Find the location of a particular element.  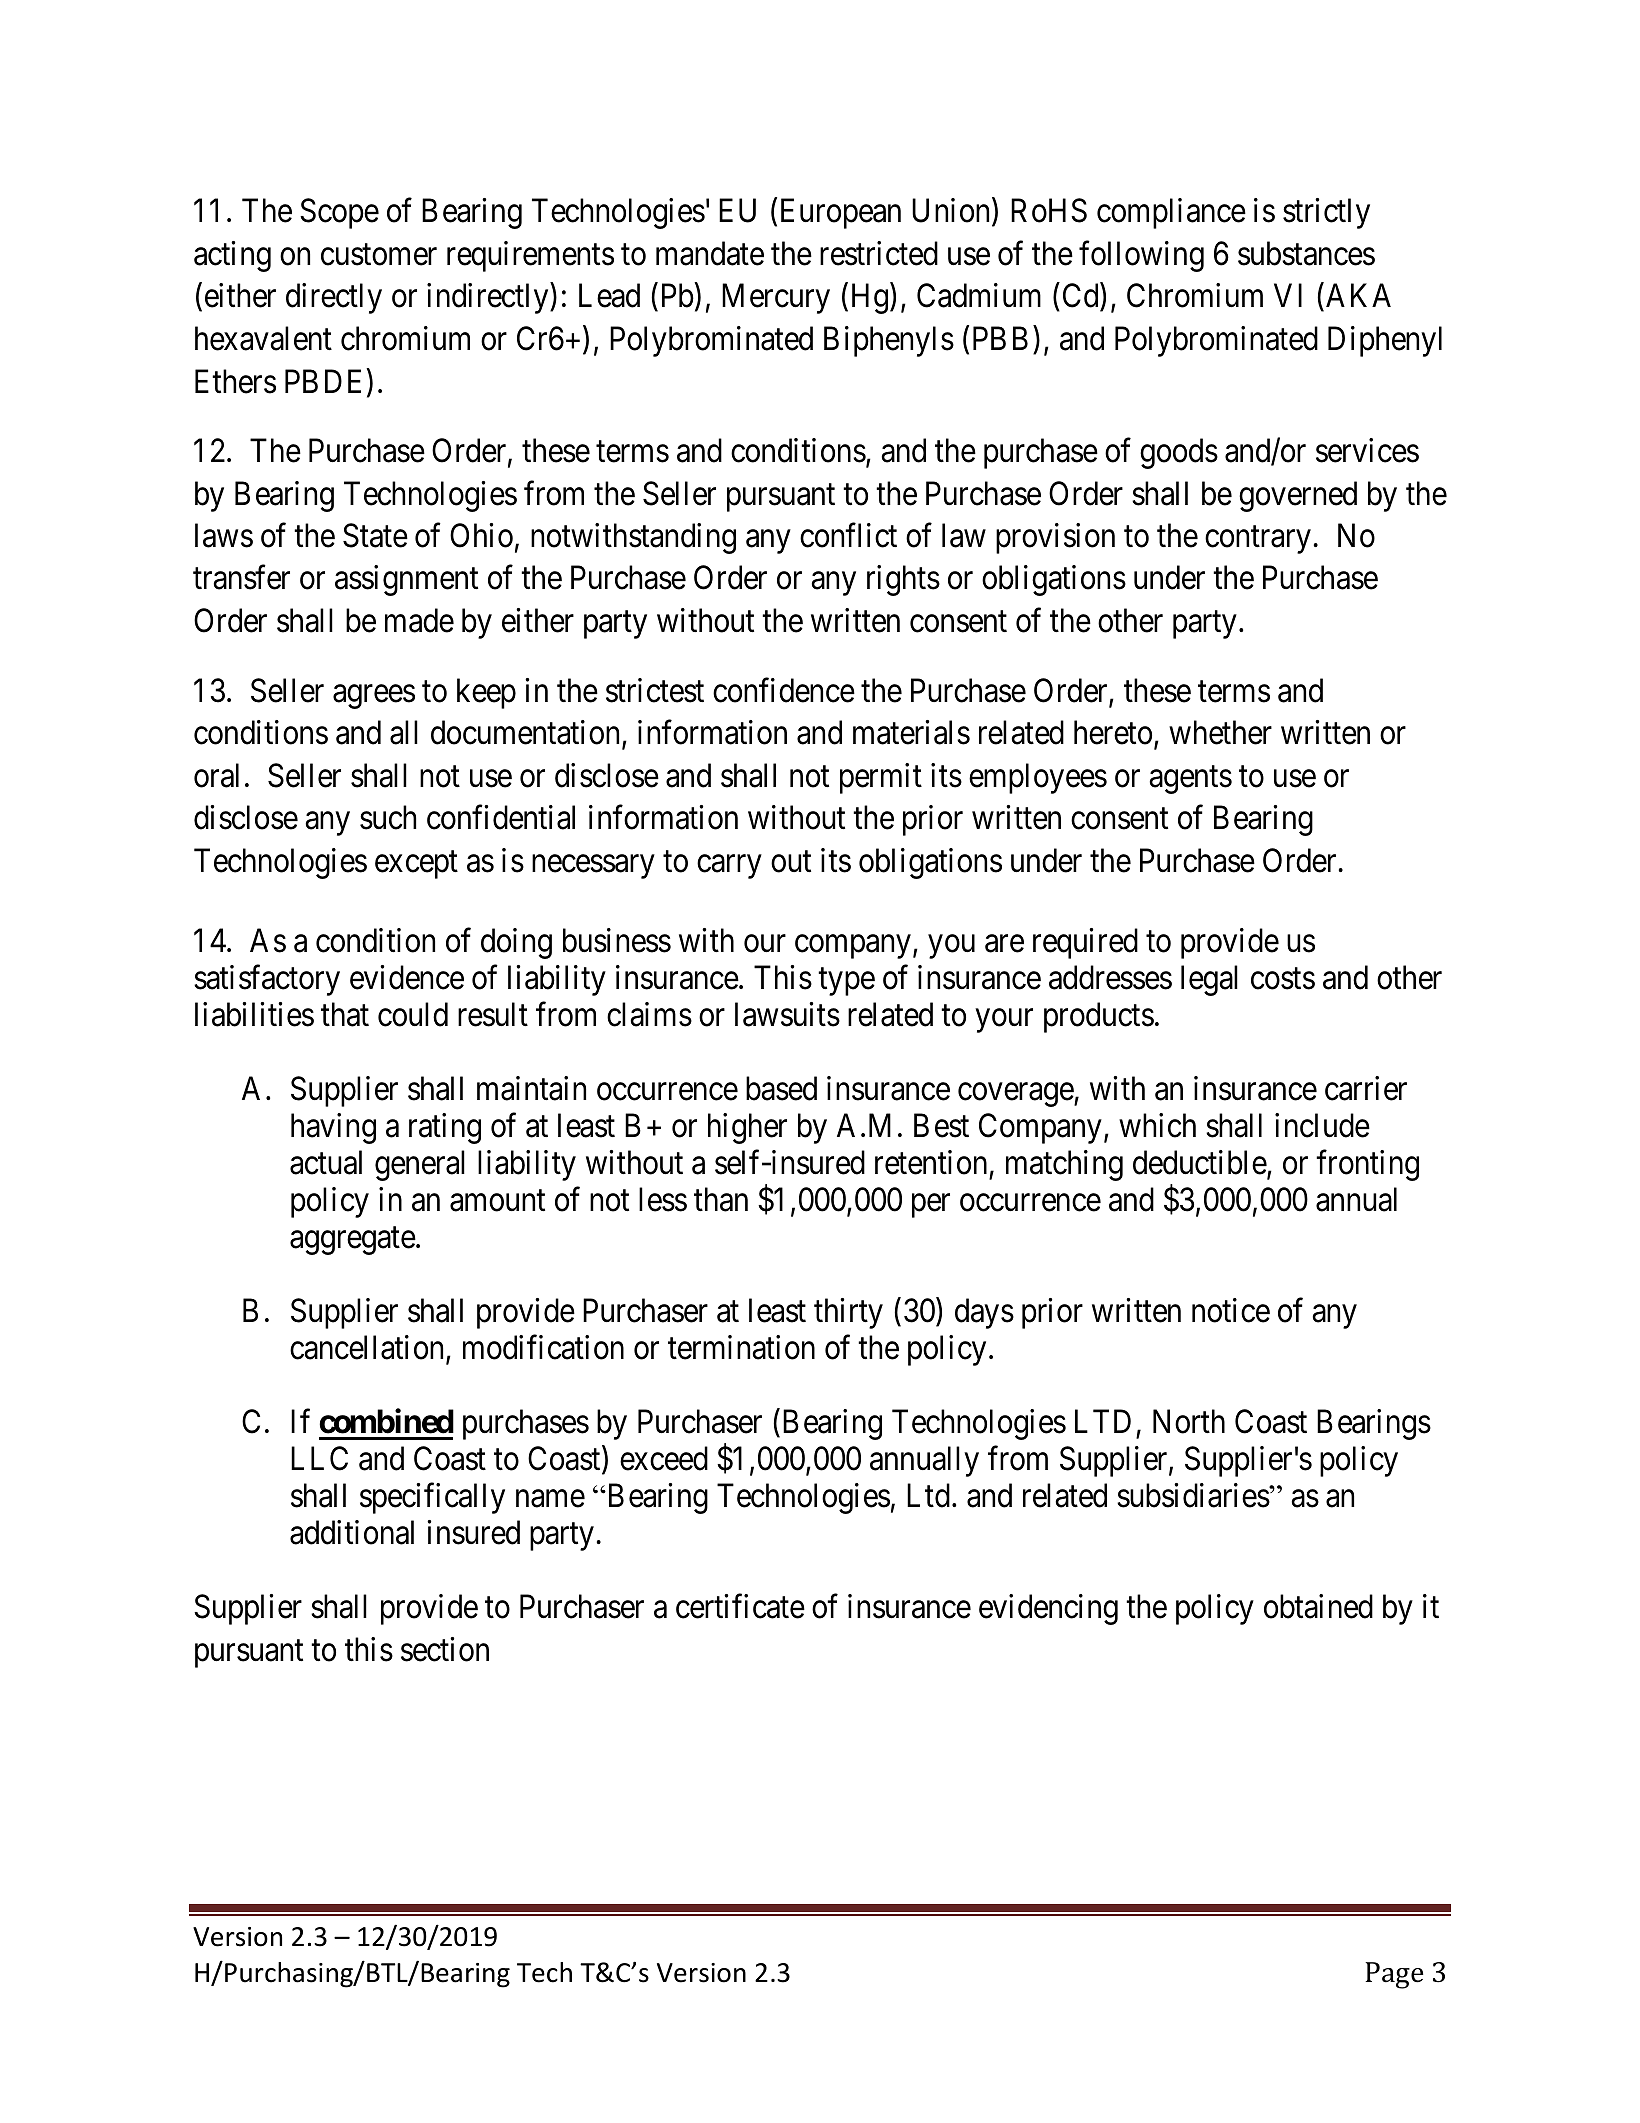

strictly is located at coordinates (1326, 213).
